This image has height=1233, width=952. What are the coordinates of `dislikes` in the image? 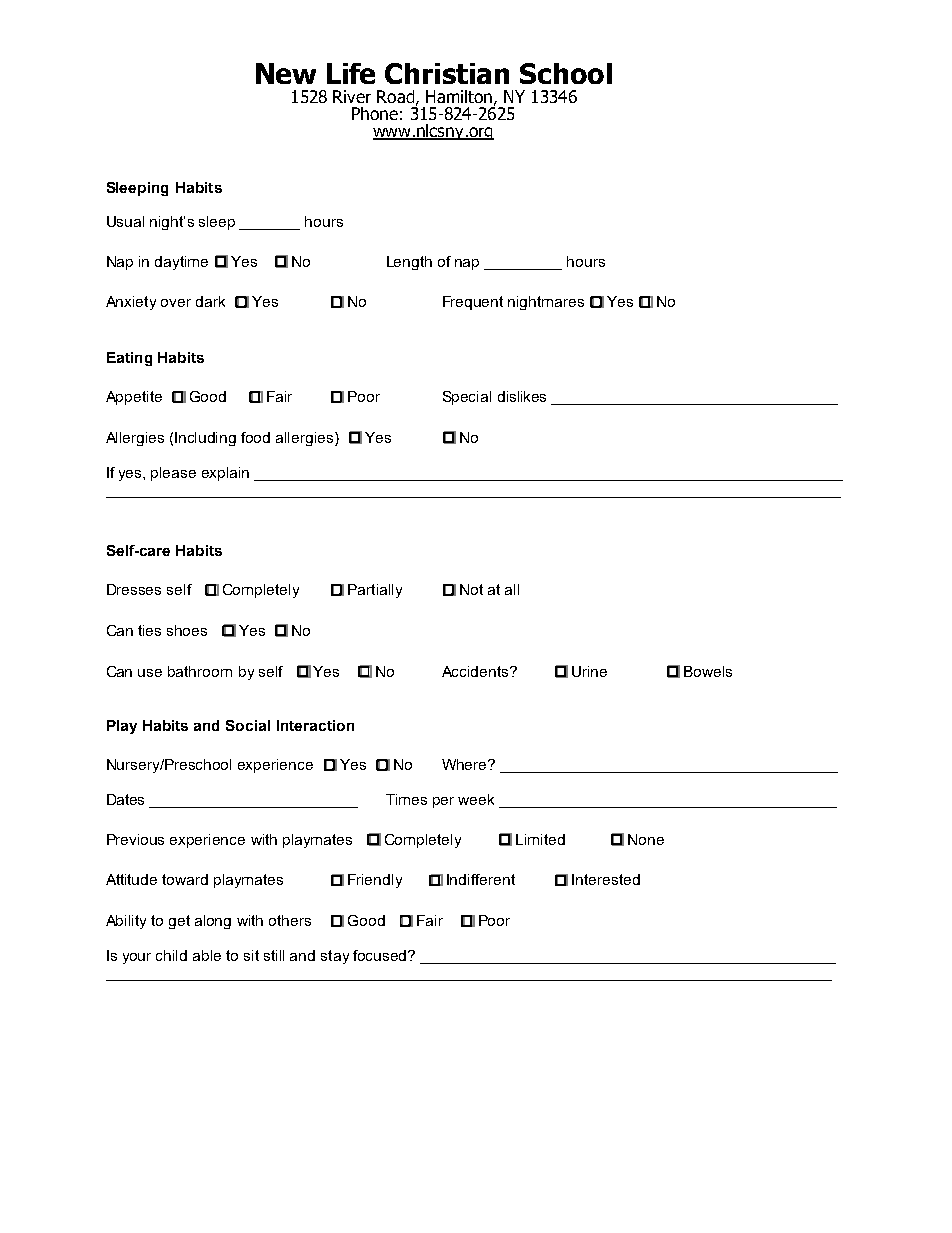 It's located at (522, 396).
